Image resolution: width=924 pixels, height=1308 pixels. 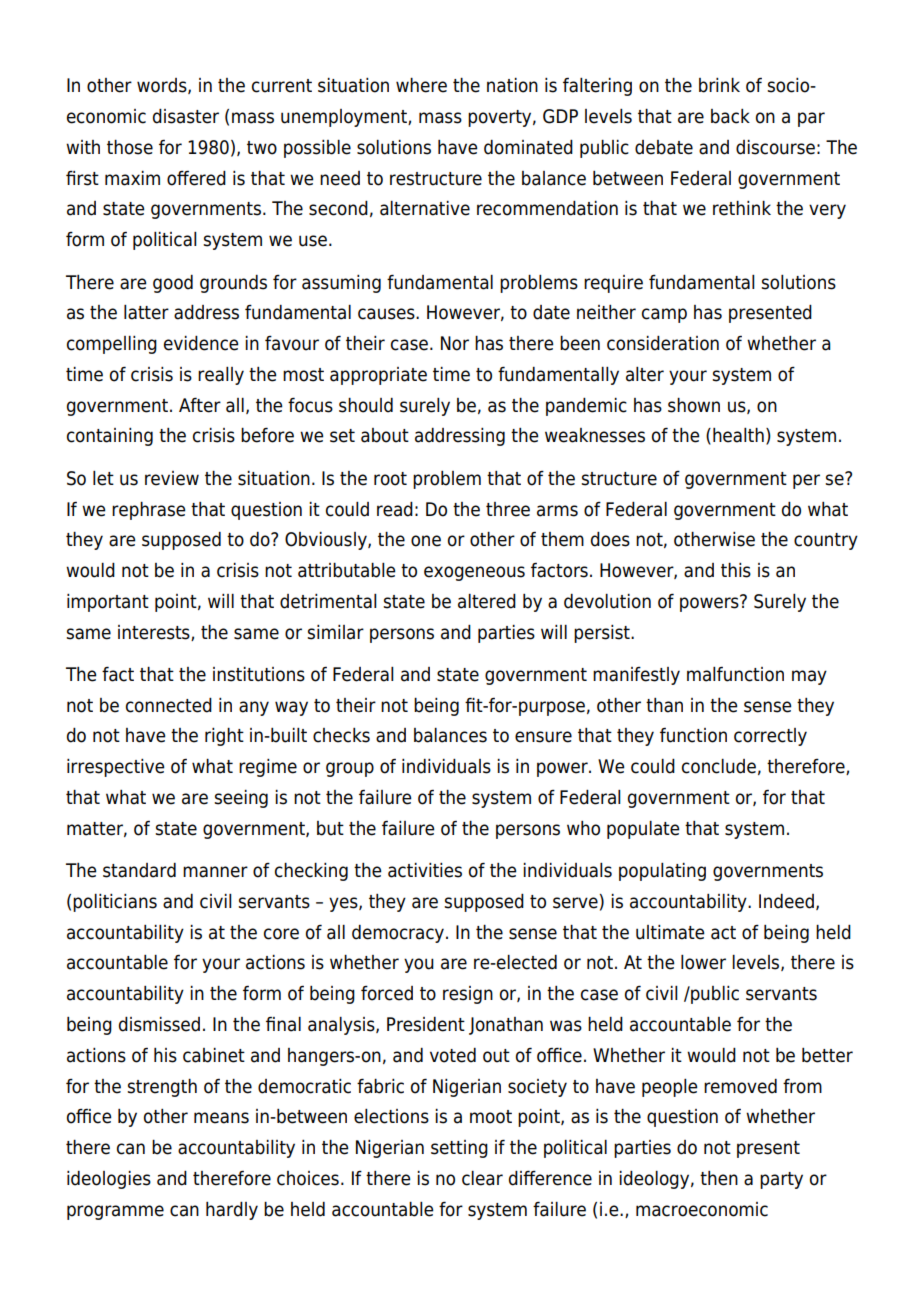 I want to click on where, so click(x=421, y=85).
